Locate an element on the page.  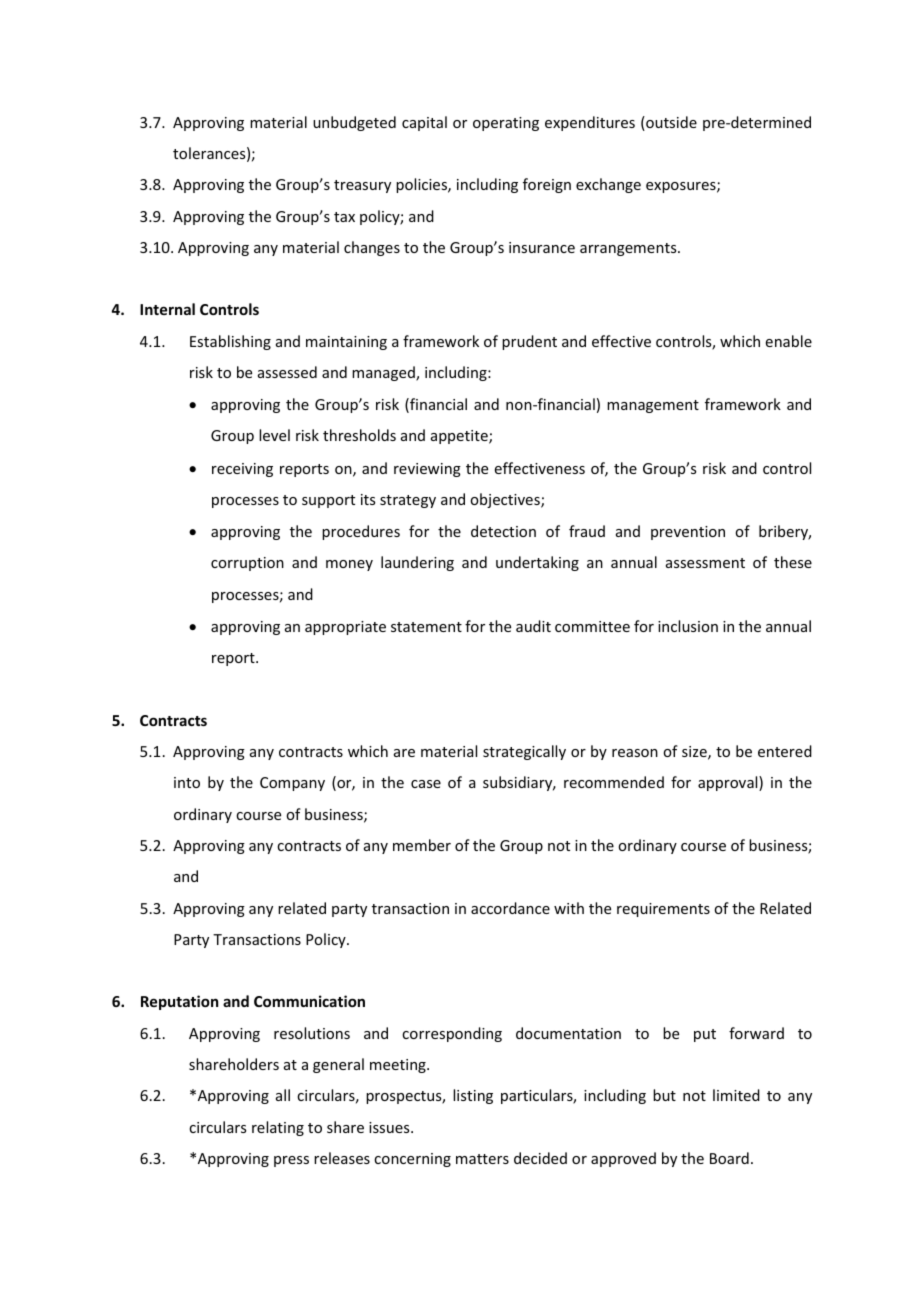
operating is located at coordinates (506, 124).
